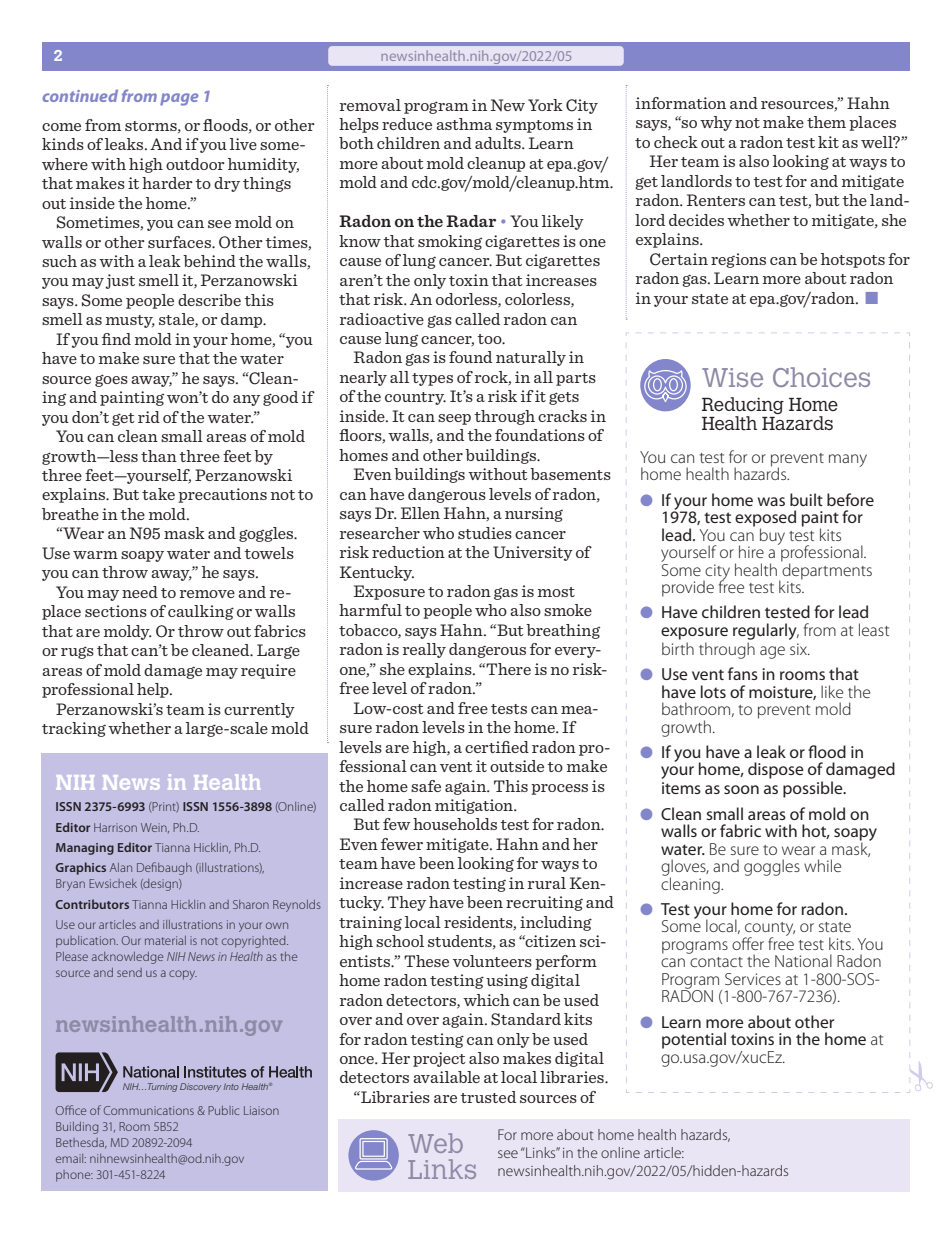  Describe the element at coordinates (826, 122) in the page. I see `them` at that location.
